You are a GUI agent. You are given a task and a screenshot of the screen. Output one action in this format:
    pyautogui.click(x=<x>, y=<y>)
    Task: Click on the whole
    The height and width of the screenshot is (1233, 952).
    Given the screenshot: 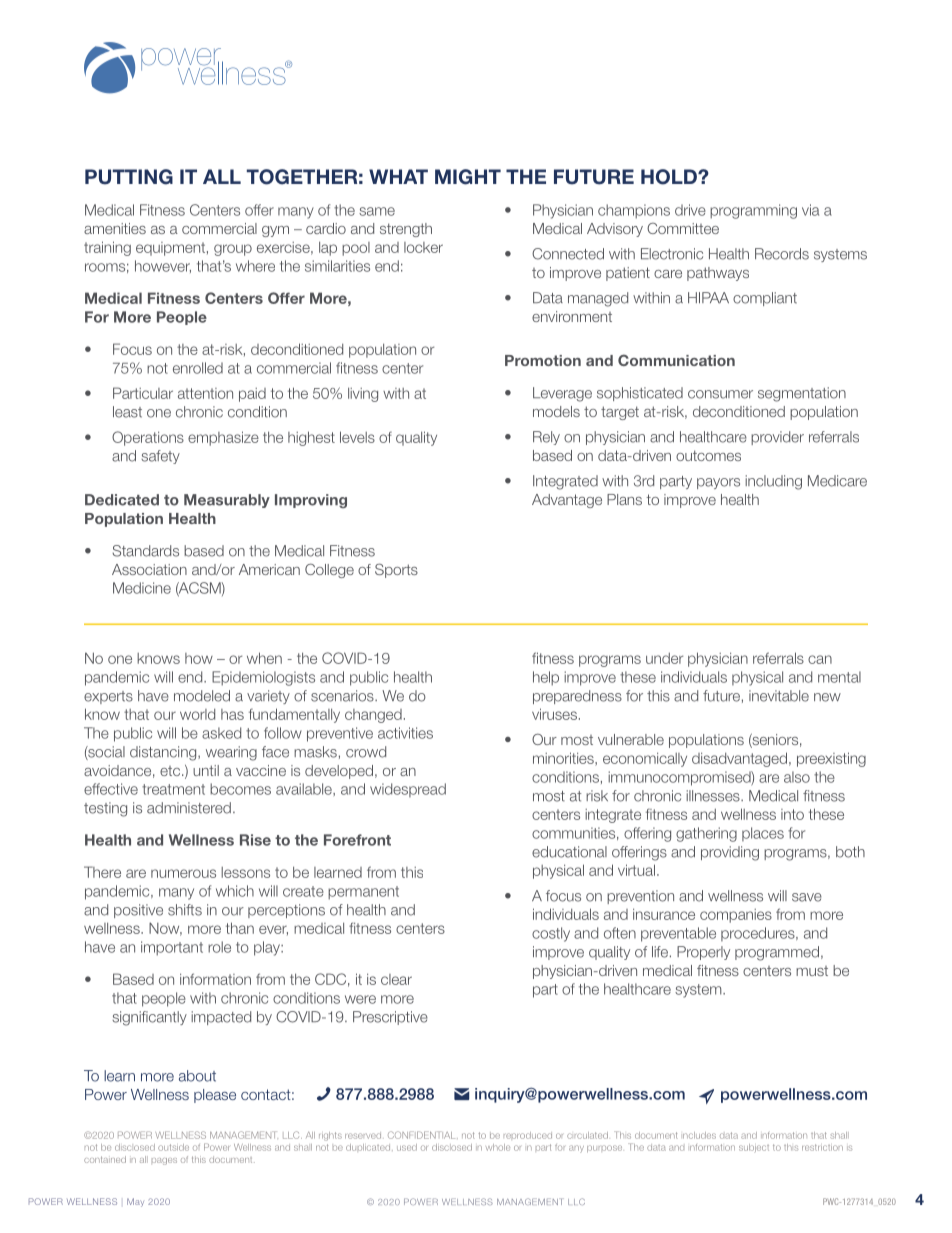 What is the action you would take?
    pyautogui.click(x=498, y=1147)
